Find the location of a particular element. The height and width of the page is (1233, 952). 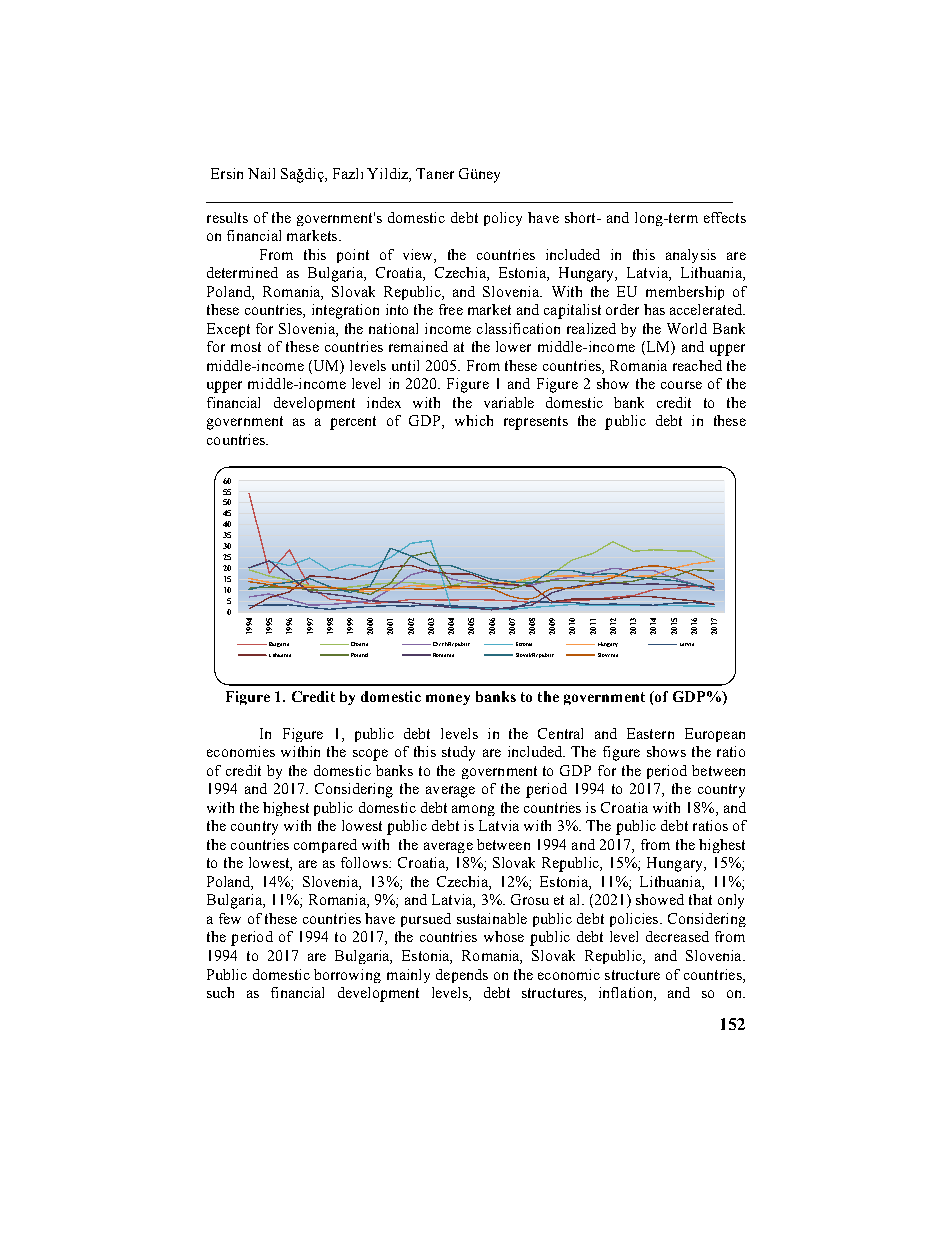

Nail is located at coordinates (261, 173).
